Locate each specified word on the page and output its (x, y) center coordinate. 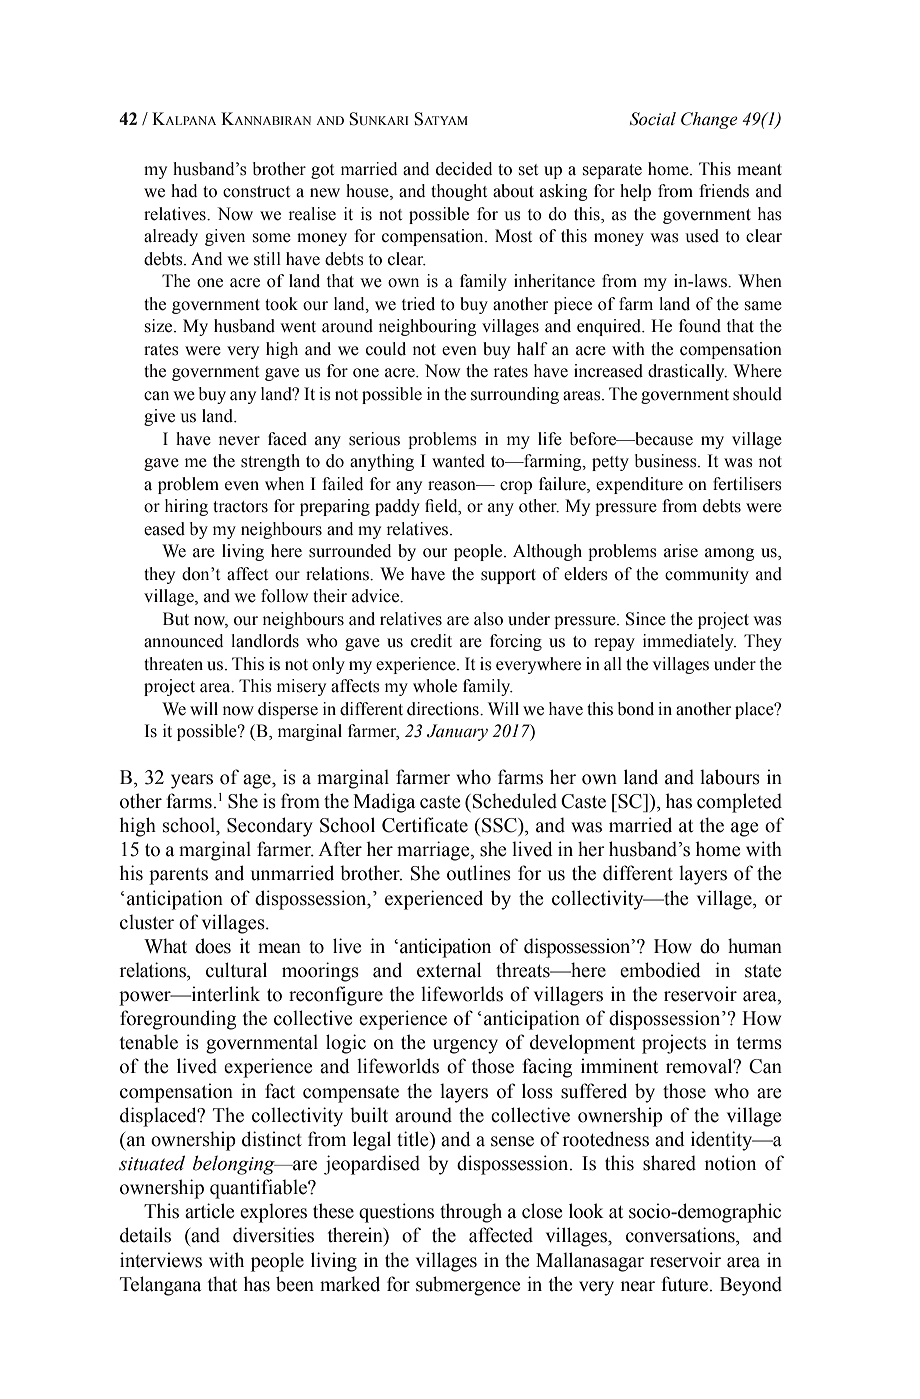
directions (444, 709)
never (239, 441)
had (184, 191)
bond (636, 709)
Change (709, 120)
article (209, 1211)
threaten (173, 664)
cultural (236, 970)
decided (464, 169)
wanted (458, 461)
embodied (660, 970)
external (449, 970)
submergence (468, 1286)
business (667, 461)
